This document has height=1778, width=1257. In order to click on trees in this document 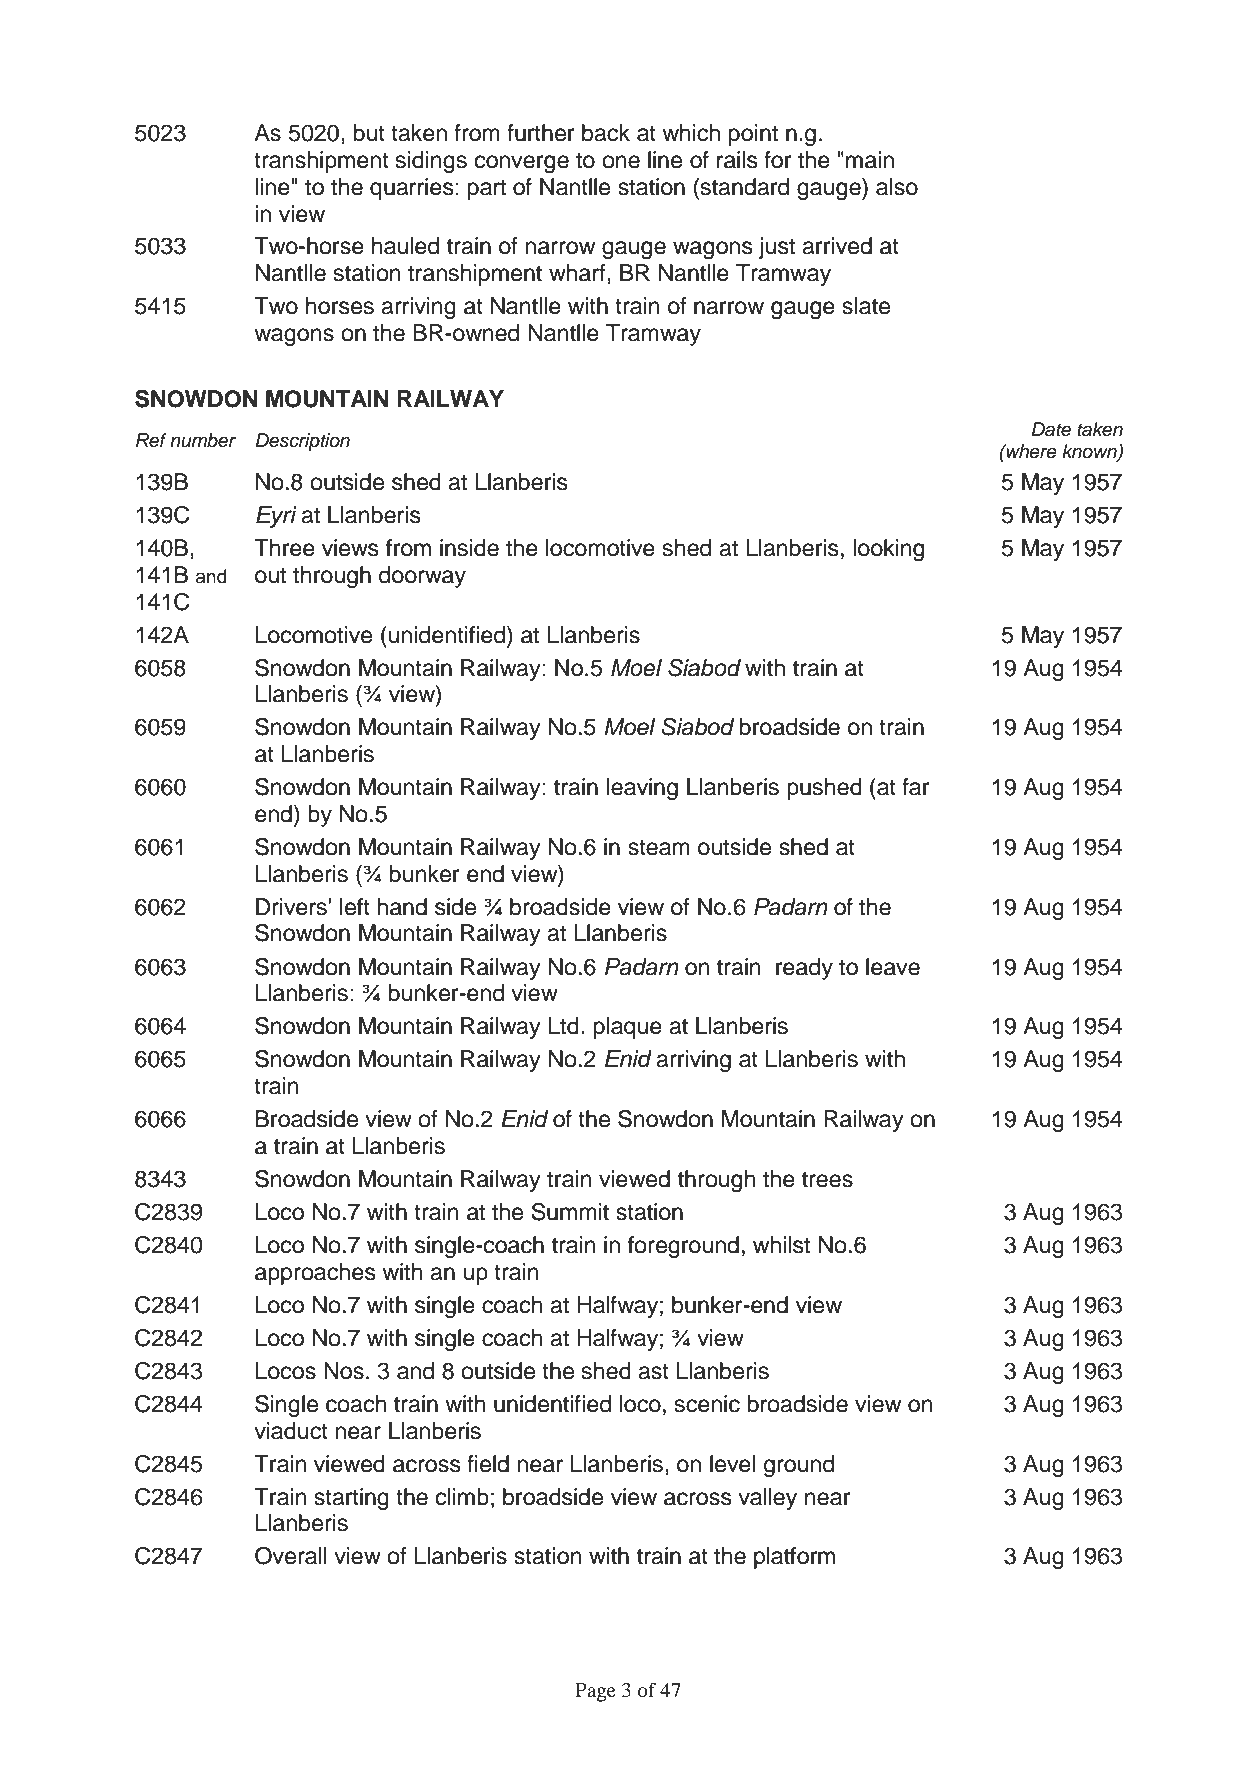, I will do `click(827, 1179)`.
